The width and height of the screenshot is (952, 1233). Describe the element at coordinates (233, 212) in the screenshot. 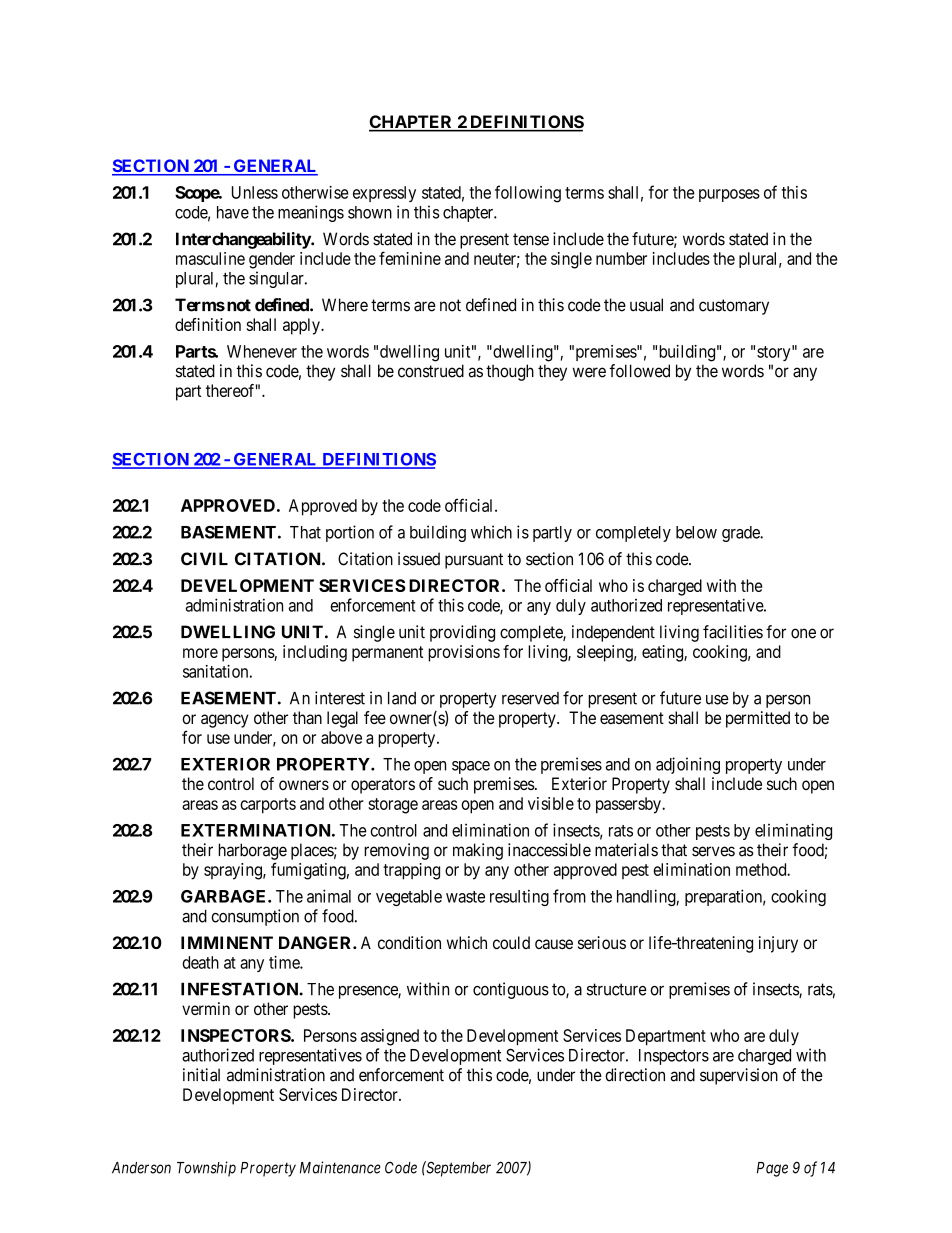

I see `have` at that location.
